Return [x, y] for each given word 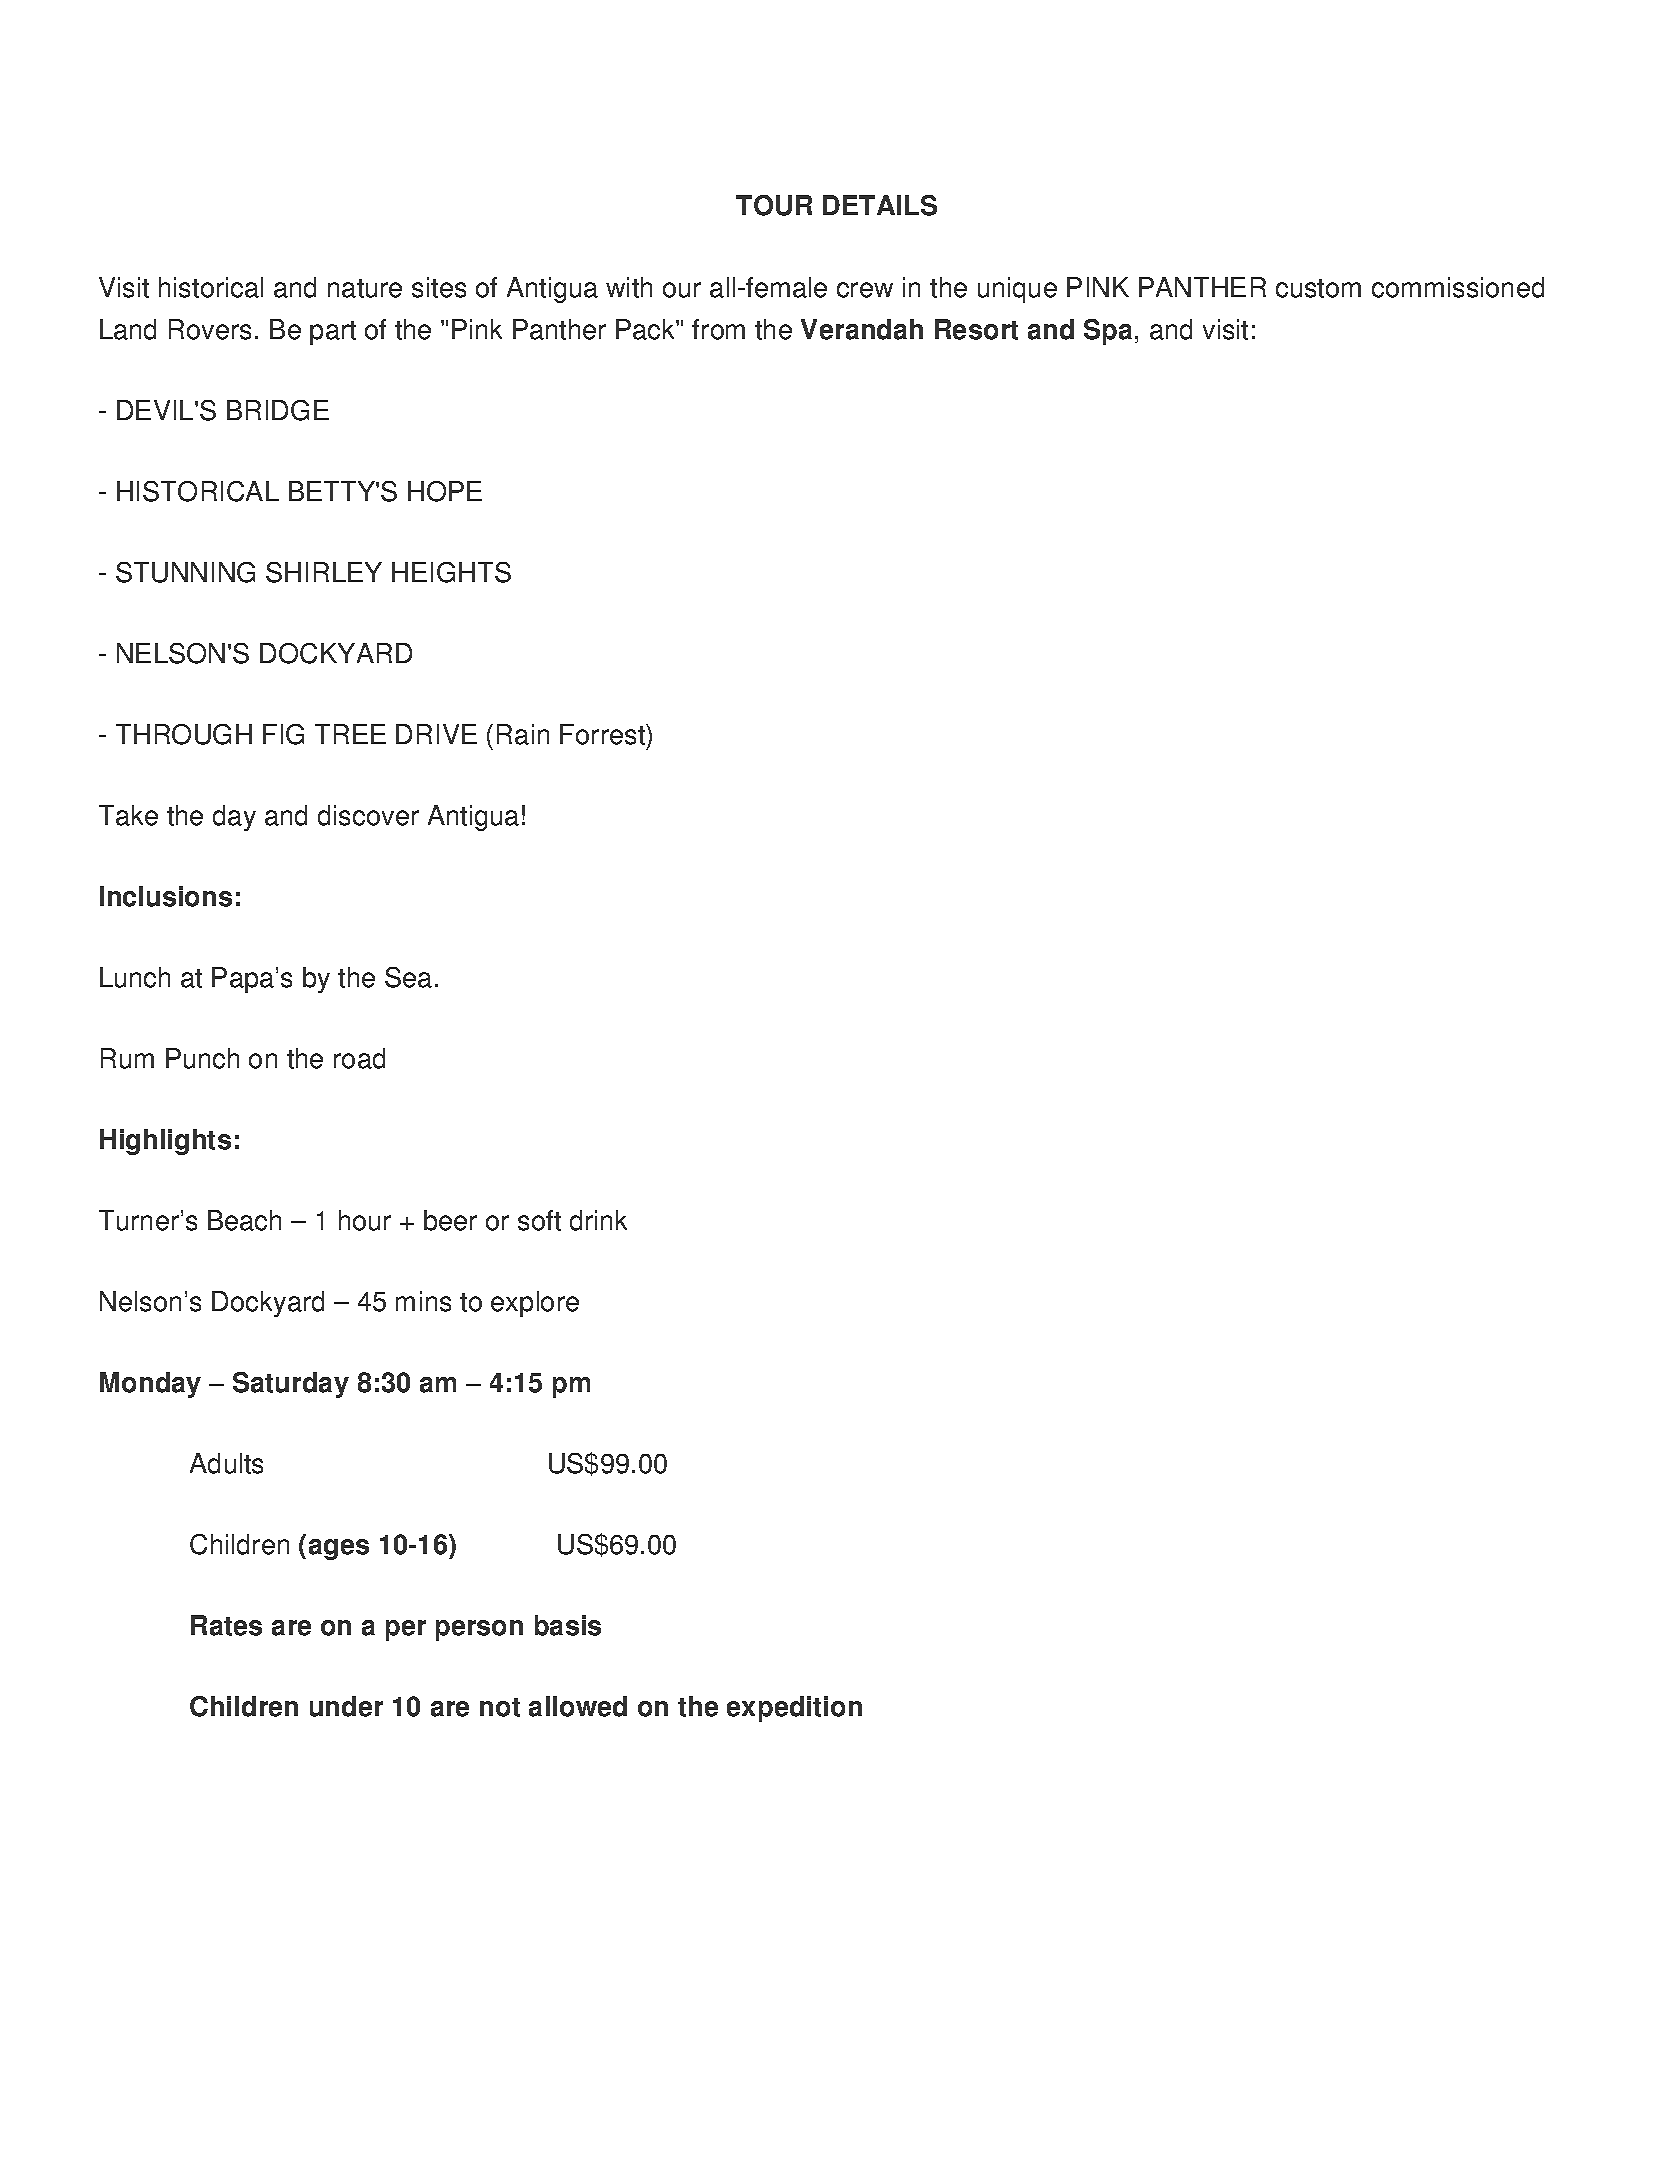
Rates [226, 1625]
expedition [794, 1709]
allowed [578, 1706]
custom [1318, 288]
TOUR [774, 205]
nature [365, 288]
